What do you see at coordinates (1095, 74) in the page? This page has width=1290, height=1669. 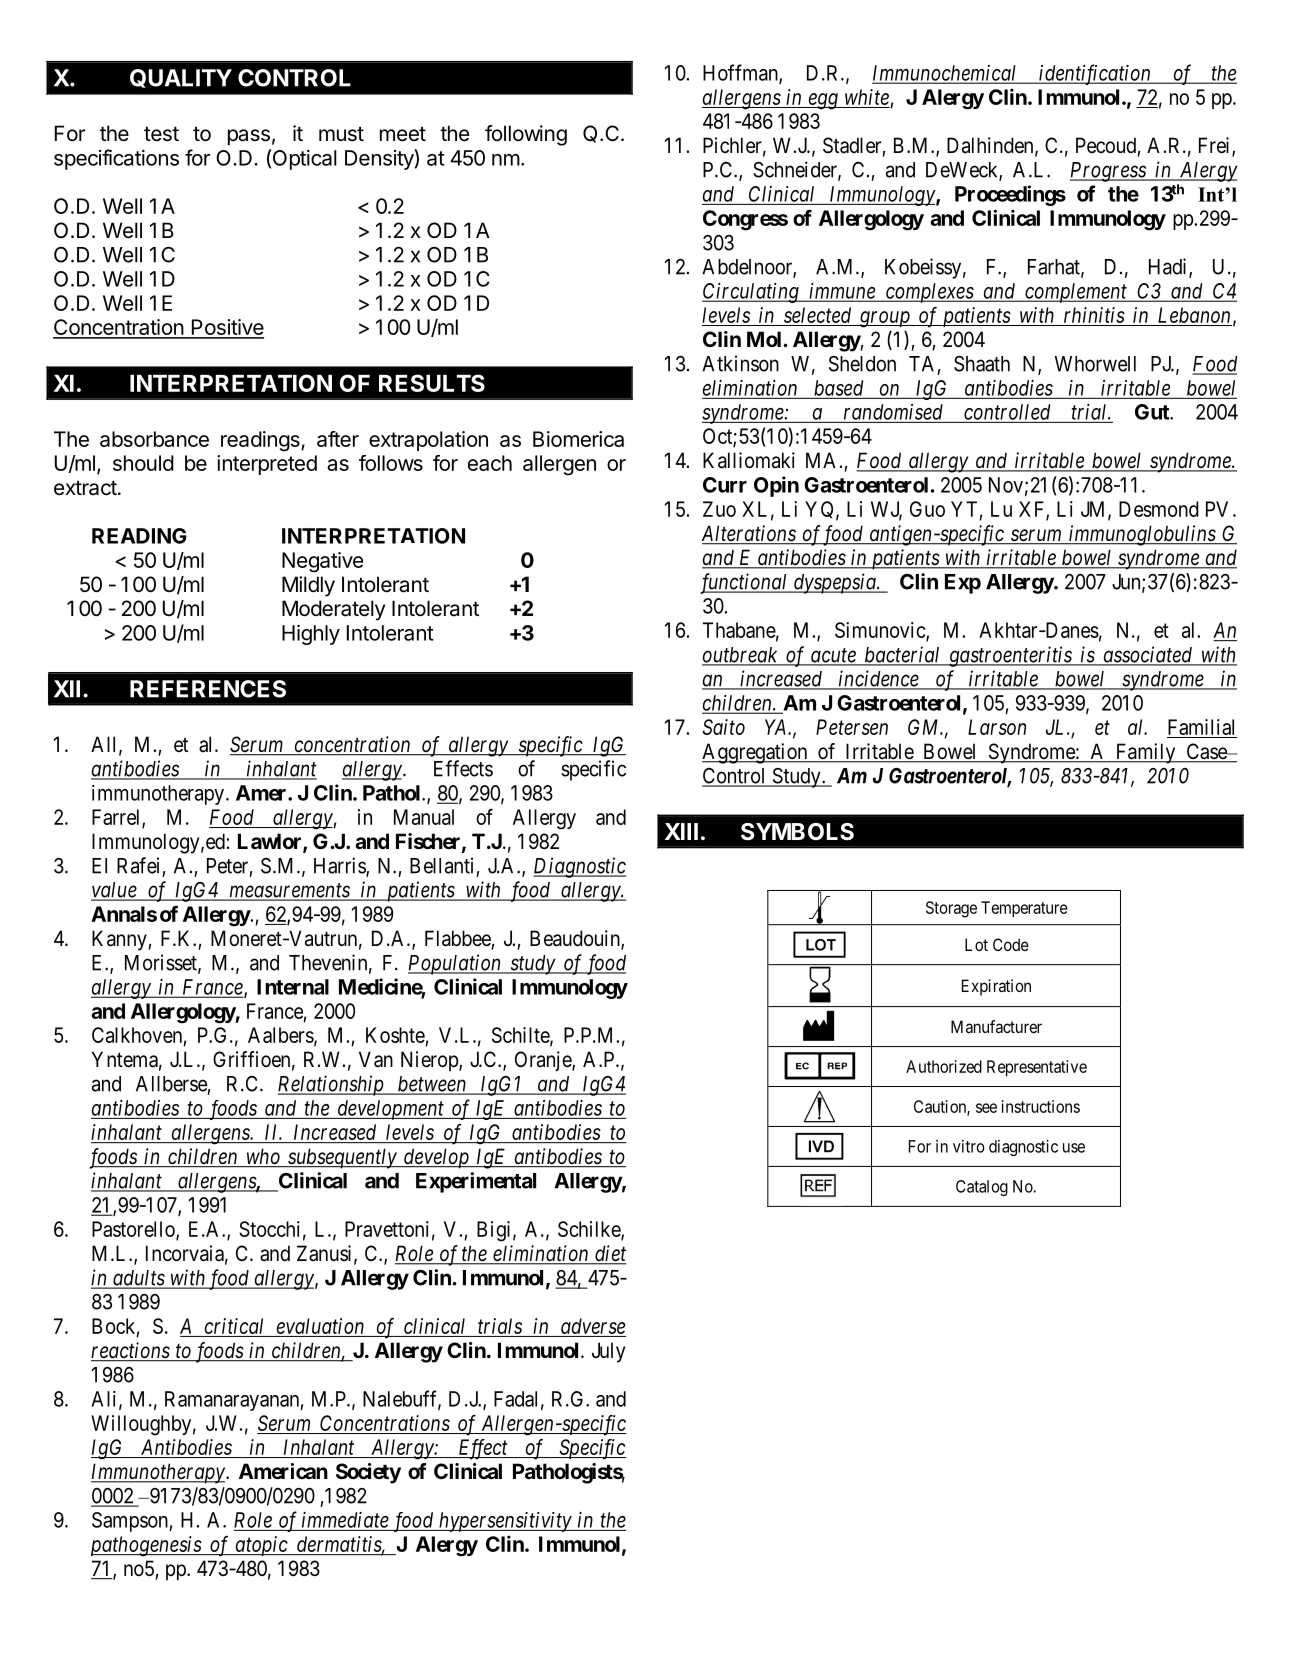 I see `identification` at bounding box center [1095, 74].
